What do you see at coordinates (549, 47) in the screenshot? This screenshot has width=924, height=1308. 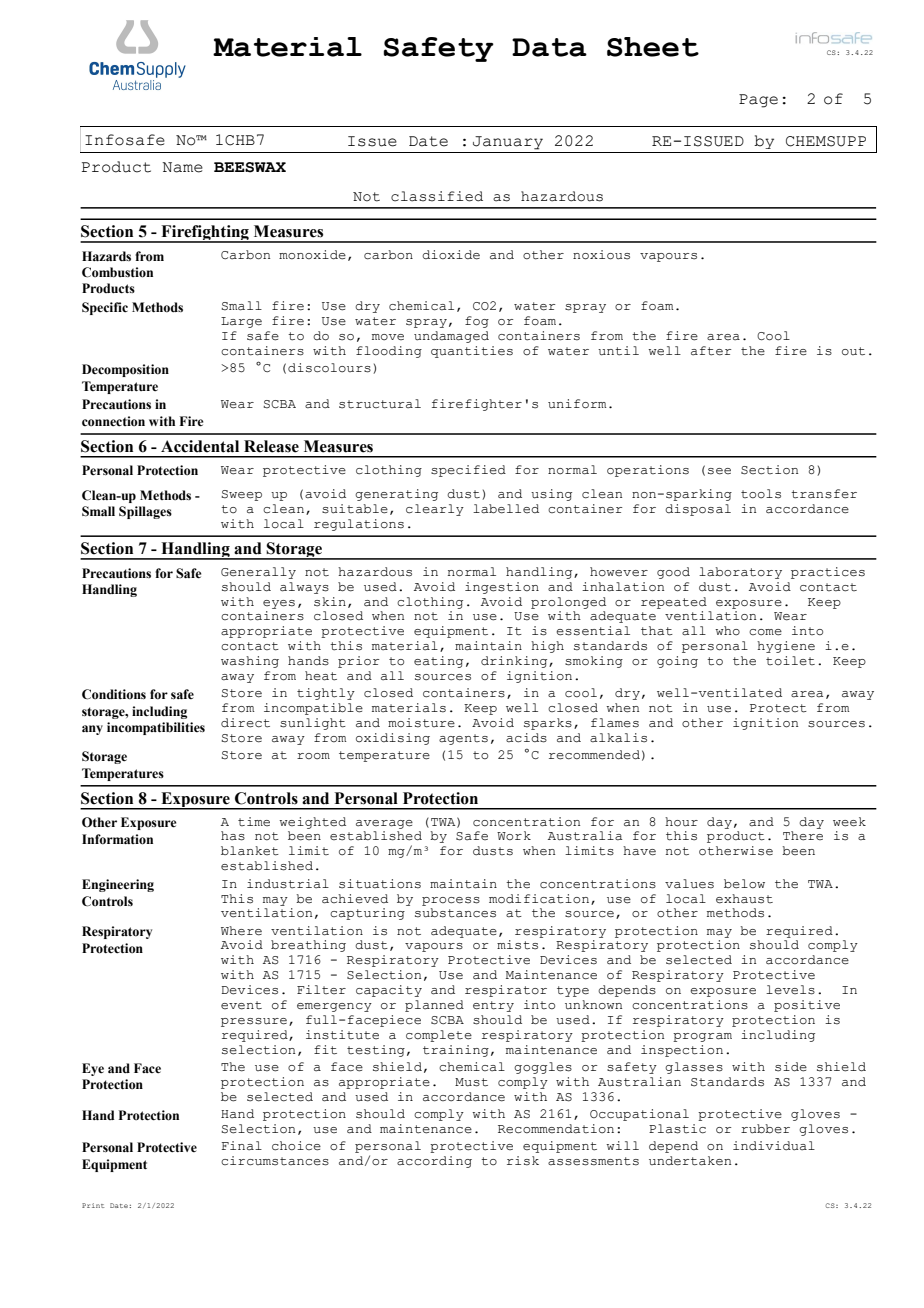 I see `Data` at bounding box center [549, 47].
